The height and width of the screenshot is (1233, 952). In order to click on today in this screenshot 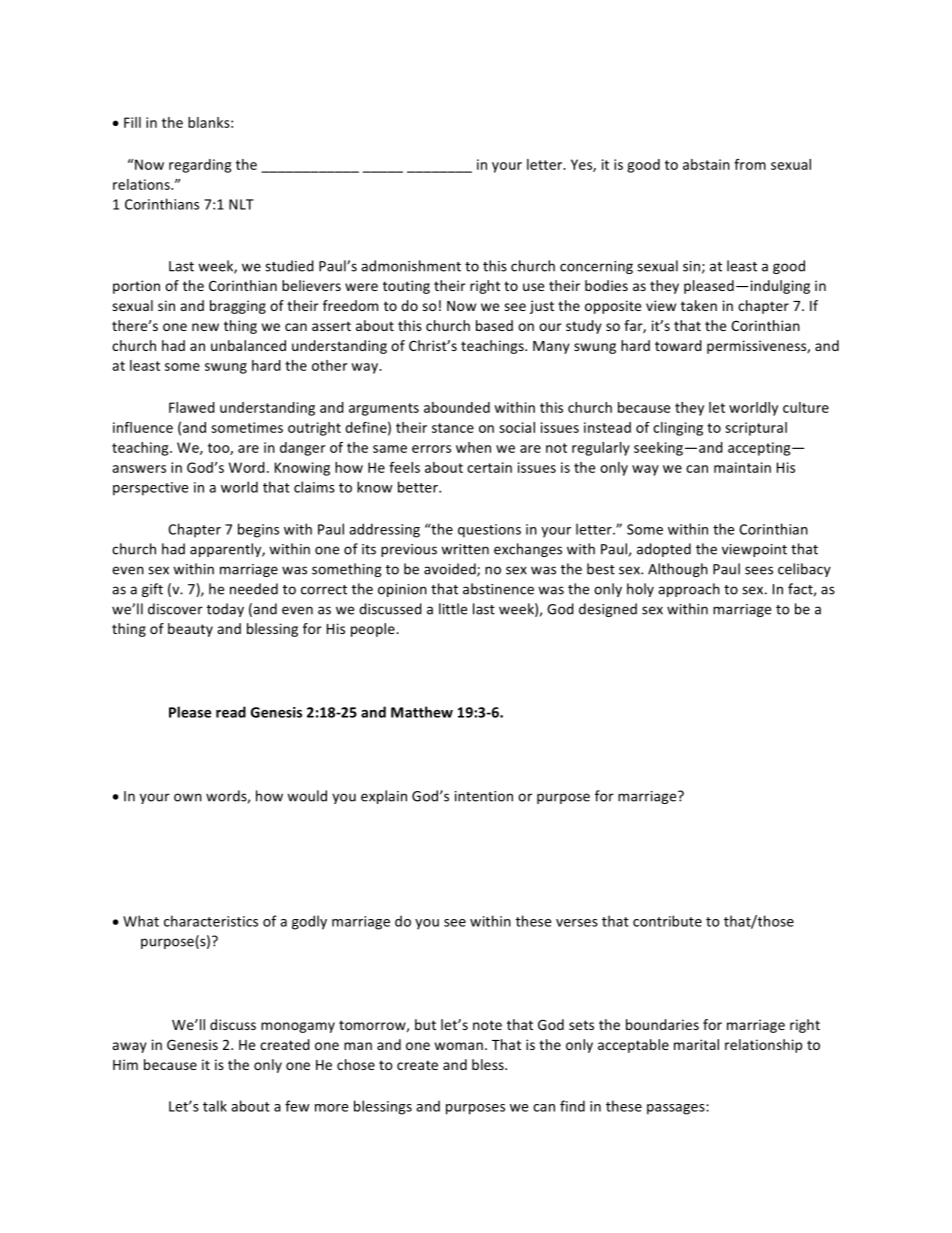, I will do `click(225, 610)`.
